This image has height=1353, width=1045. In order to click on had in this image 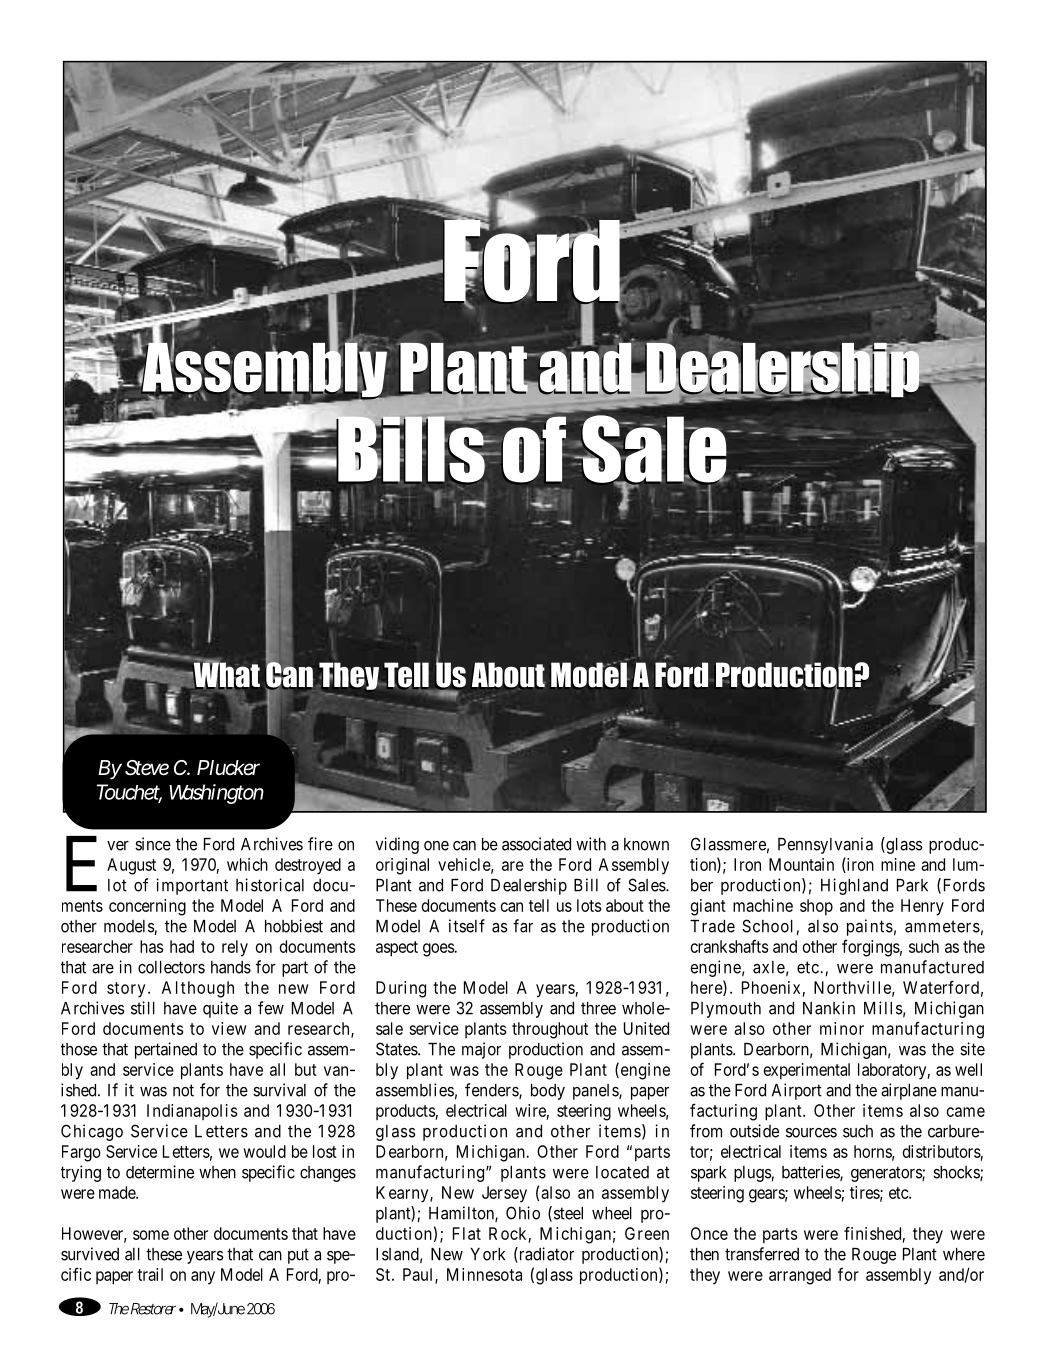, I will do `click(182, 946)`.
